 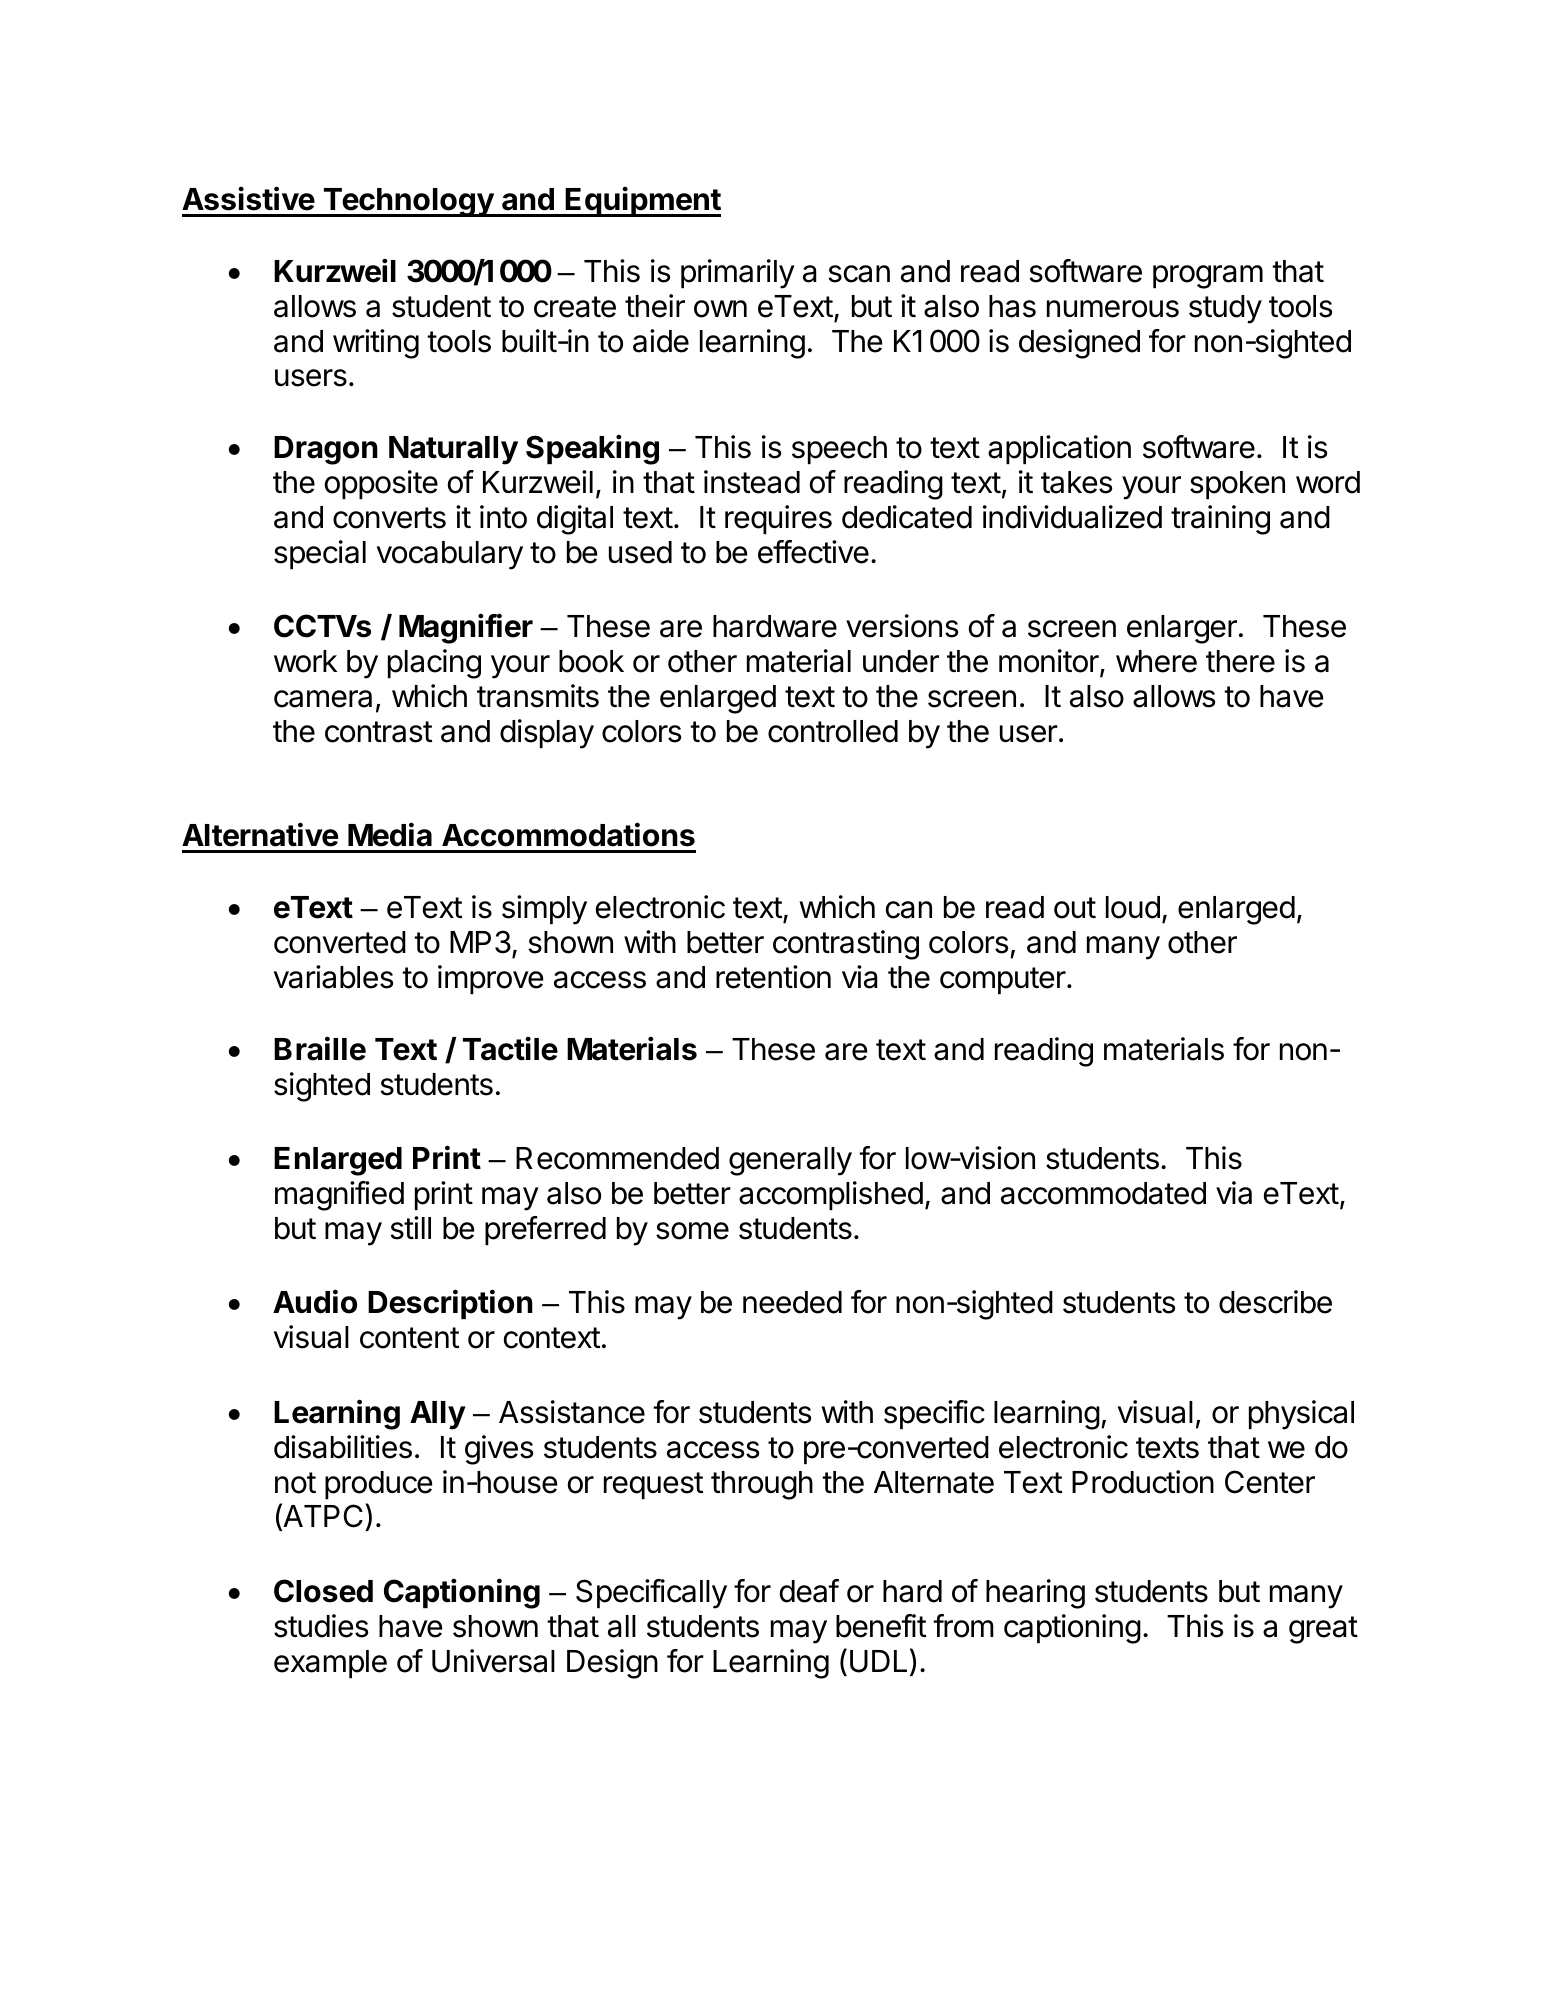 I want to click on primarily, so click(x=738, y=274).
